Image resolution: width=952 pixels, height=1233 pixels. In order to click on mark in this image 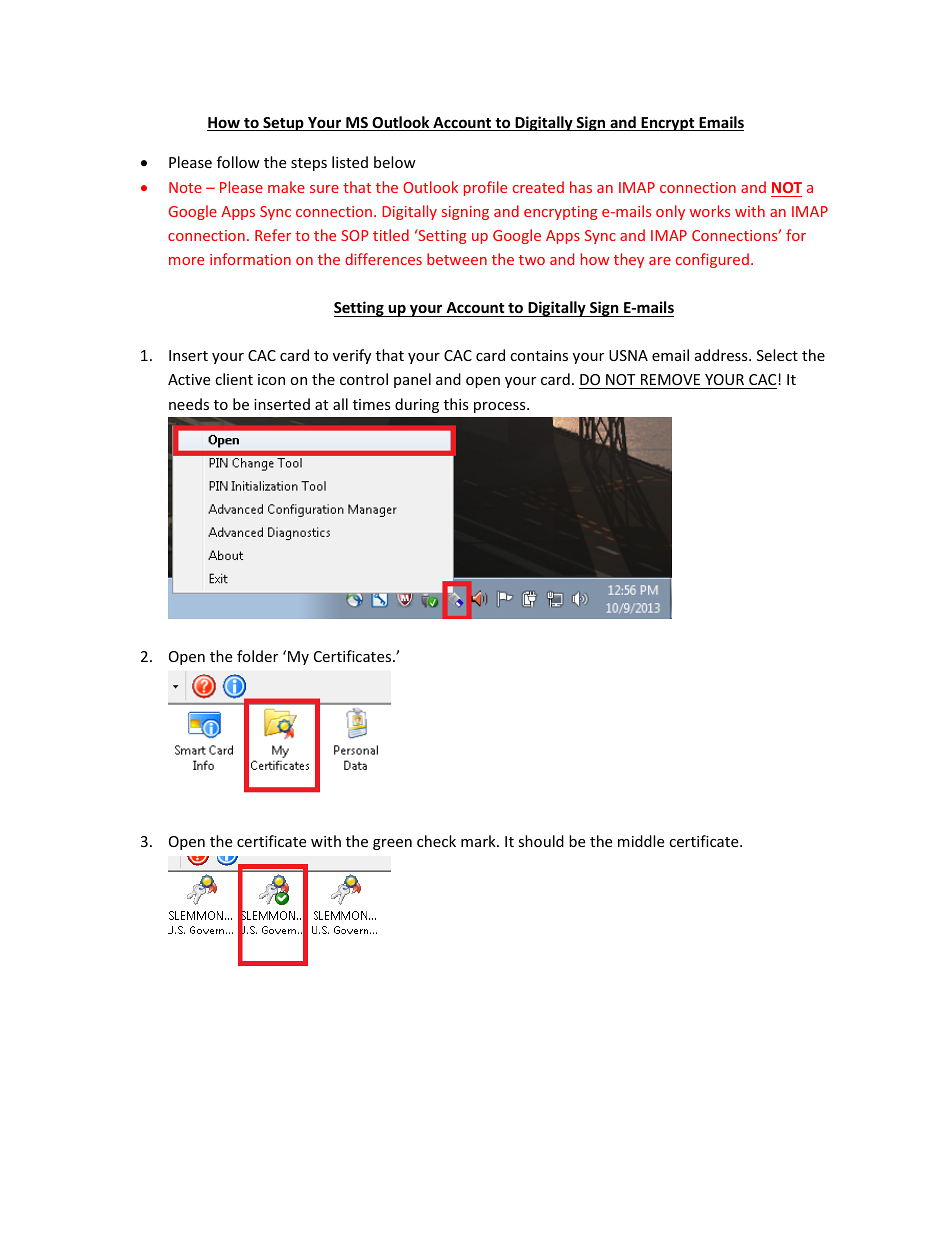, I will do `click(479, 841)`.
